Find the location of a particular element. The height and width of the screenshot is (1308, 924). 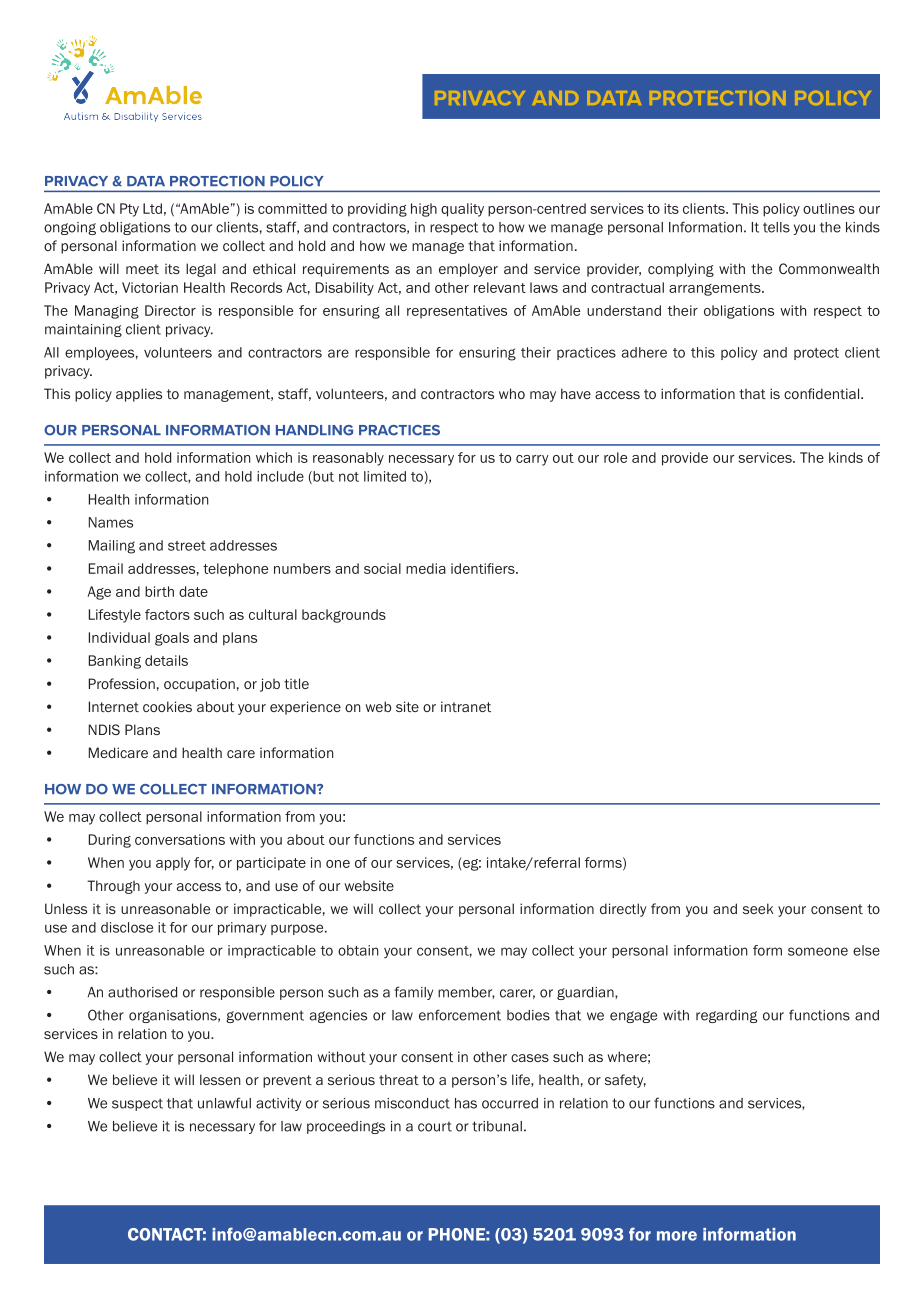

seek is located at coordinates (758, 908).
